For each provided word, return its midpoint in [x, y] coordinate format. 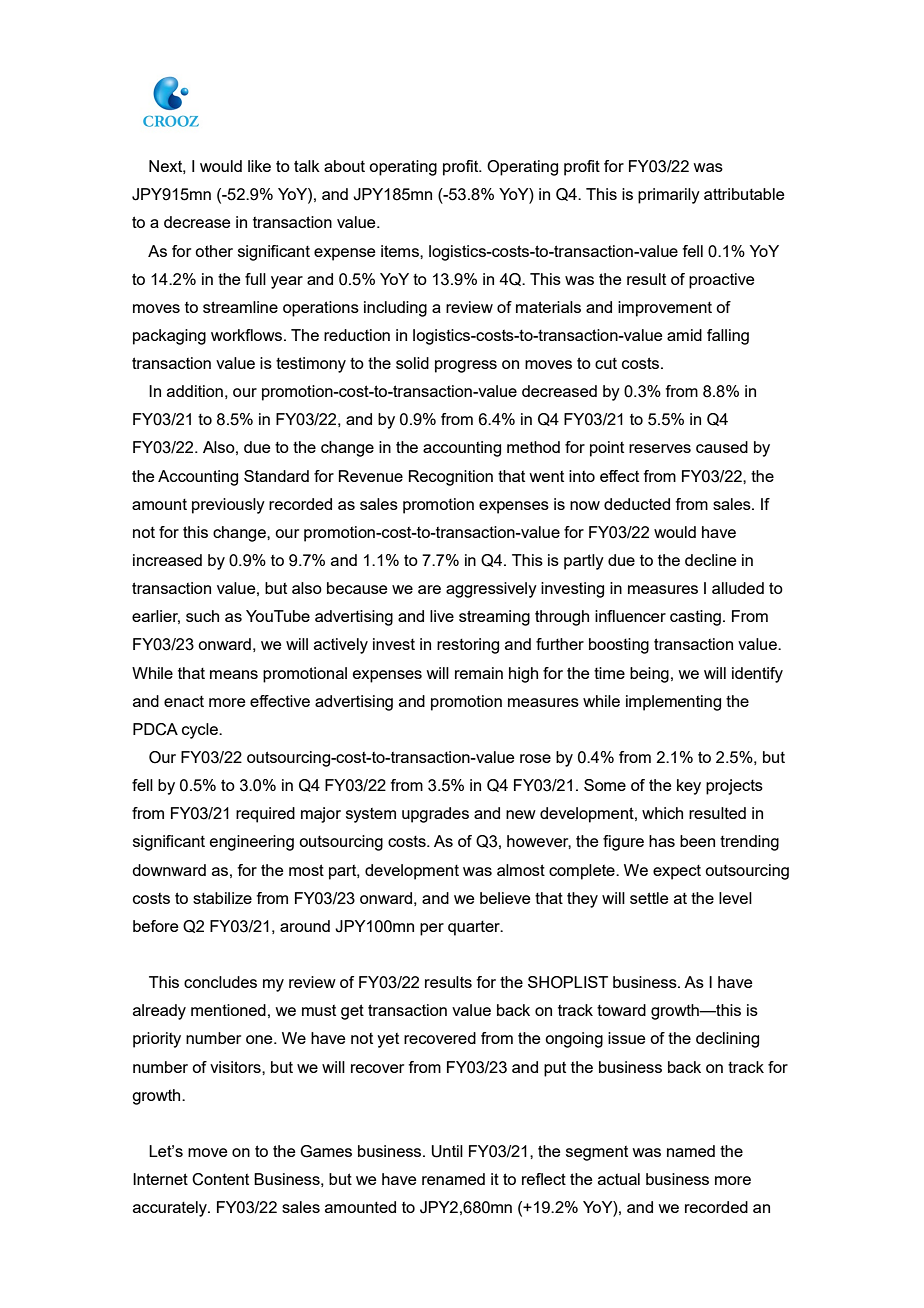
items [401, 251]
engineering [252, 843]
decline [710, 560]
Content [220, 1179]
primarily [669, 196]
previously [228, 506]
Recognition [451, 478]
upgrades [435, 815]
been [697, 841]
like [259, 166]
